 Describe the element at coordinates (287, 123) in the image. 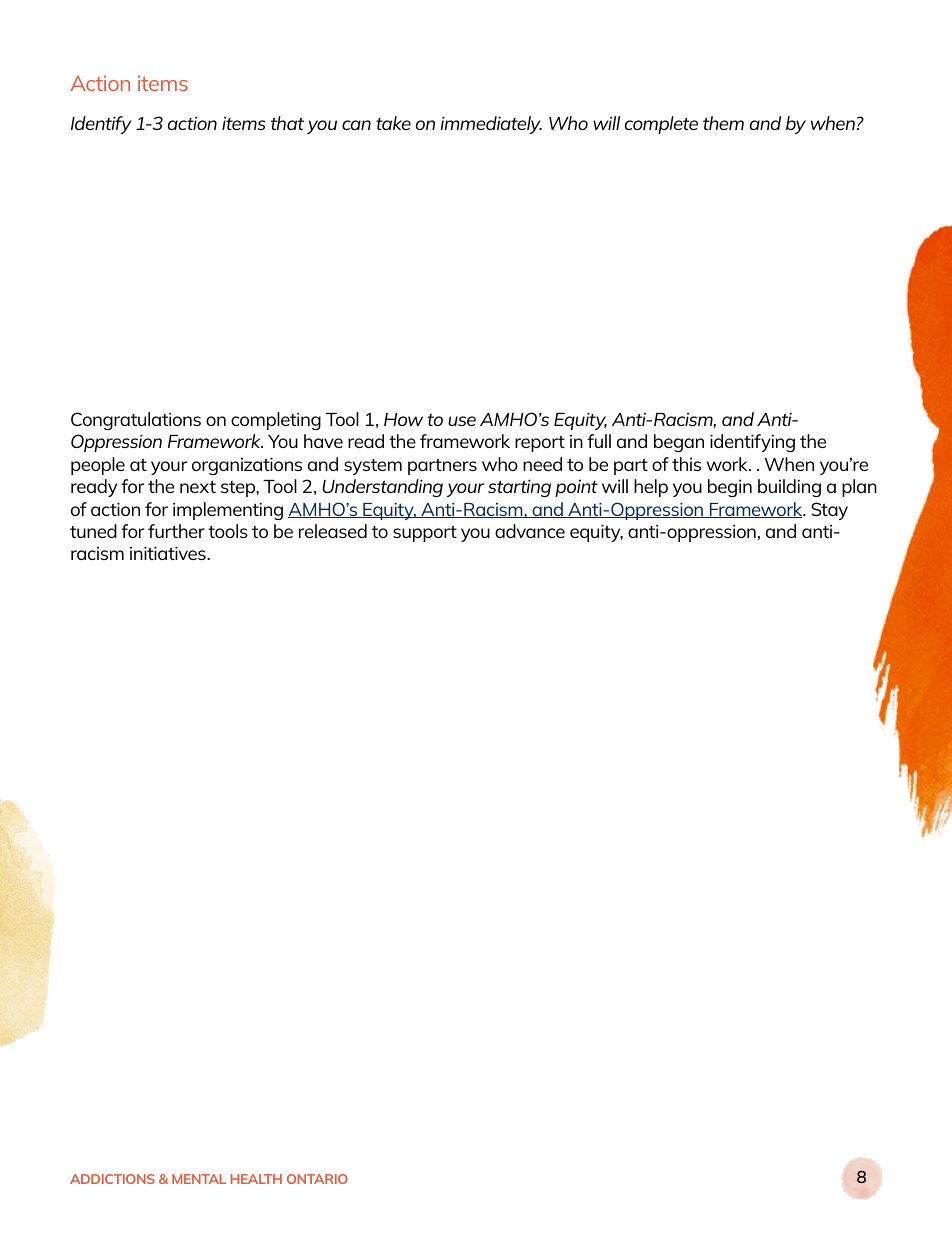

I see `that` at that location.
